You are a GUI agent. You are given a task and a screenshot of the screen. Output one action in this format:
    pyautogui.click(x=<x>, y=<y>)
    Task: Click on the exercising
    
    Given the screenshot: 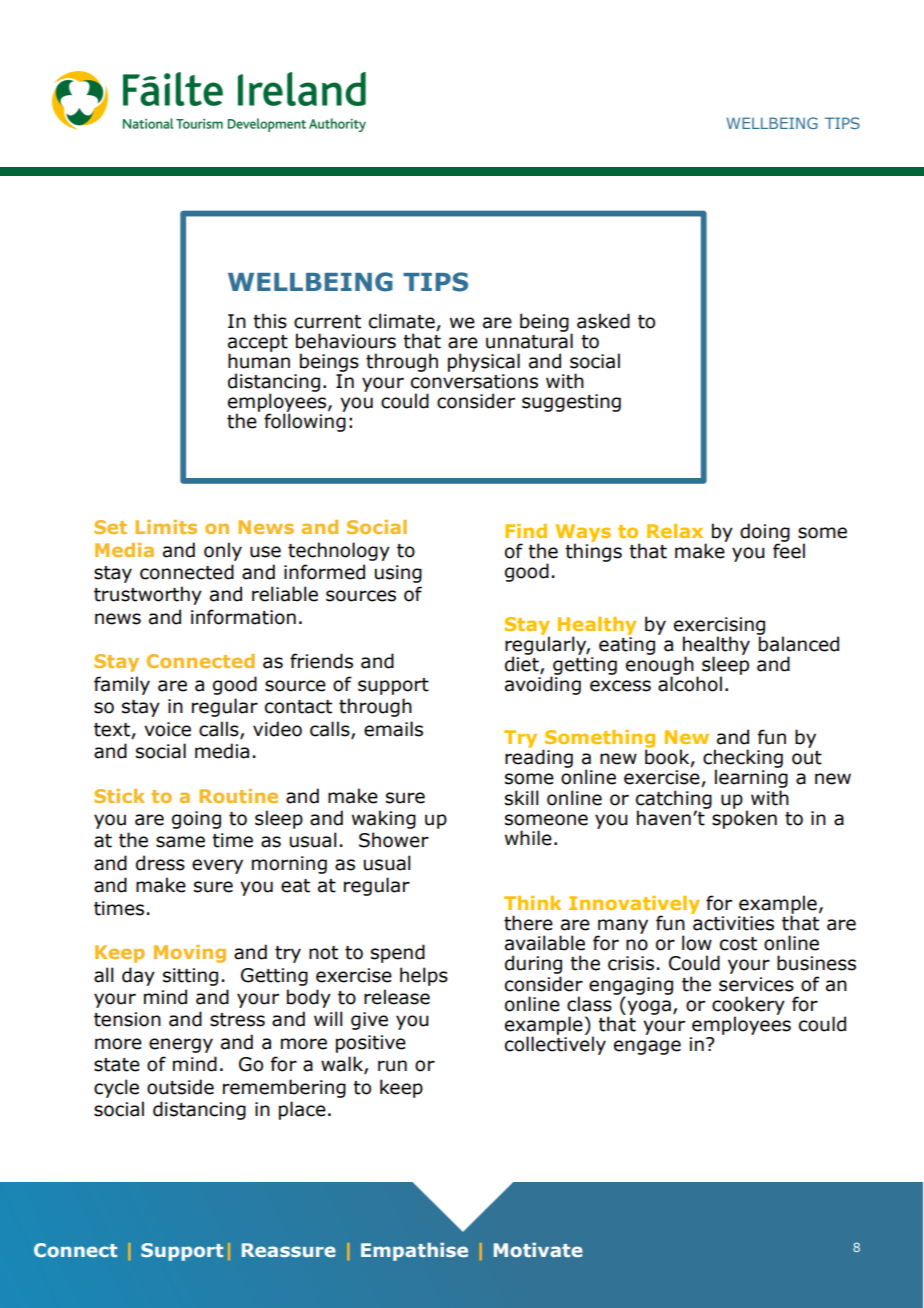 What is the action you would take?
    pyautogui.click(x=719, y=627)
